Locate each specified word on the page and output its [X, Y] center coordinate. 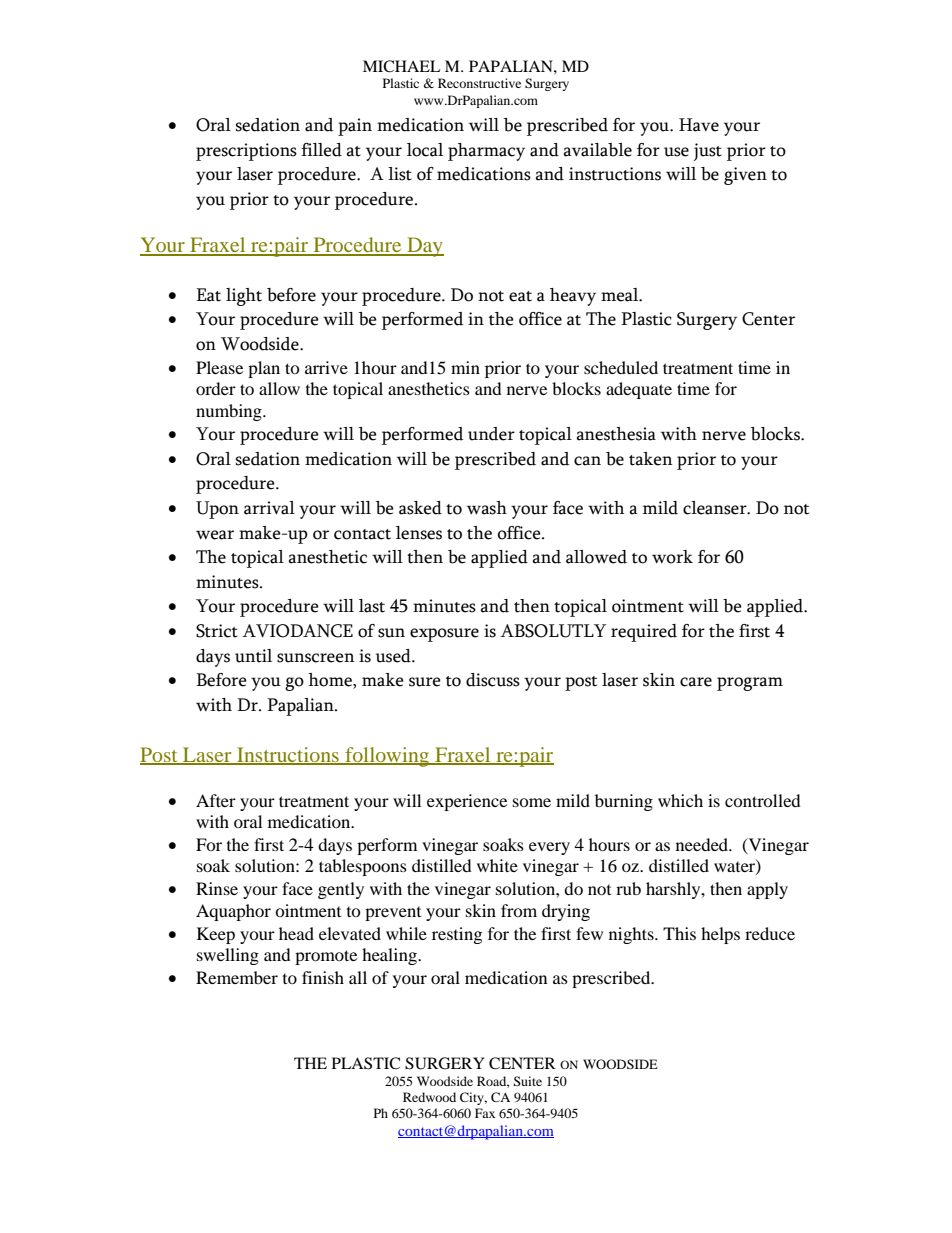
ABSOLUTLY [553, 631]
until [253, 656]
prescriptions [246, 152]
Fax [485, 1113]
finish [323, 977]
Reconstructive [479, 83]
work [672, 557]
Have [699, 125]
